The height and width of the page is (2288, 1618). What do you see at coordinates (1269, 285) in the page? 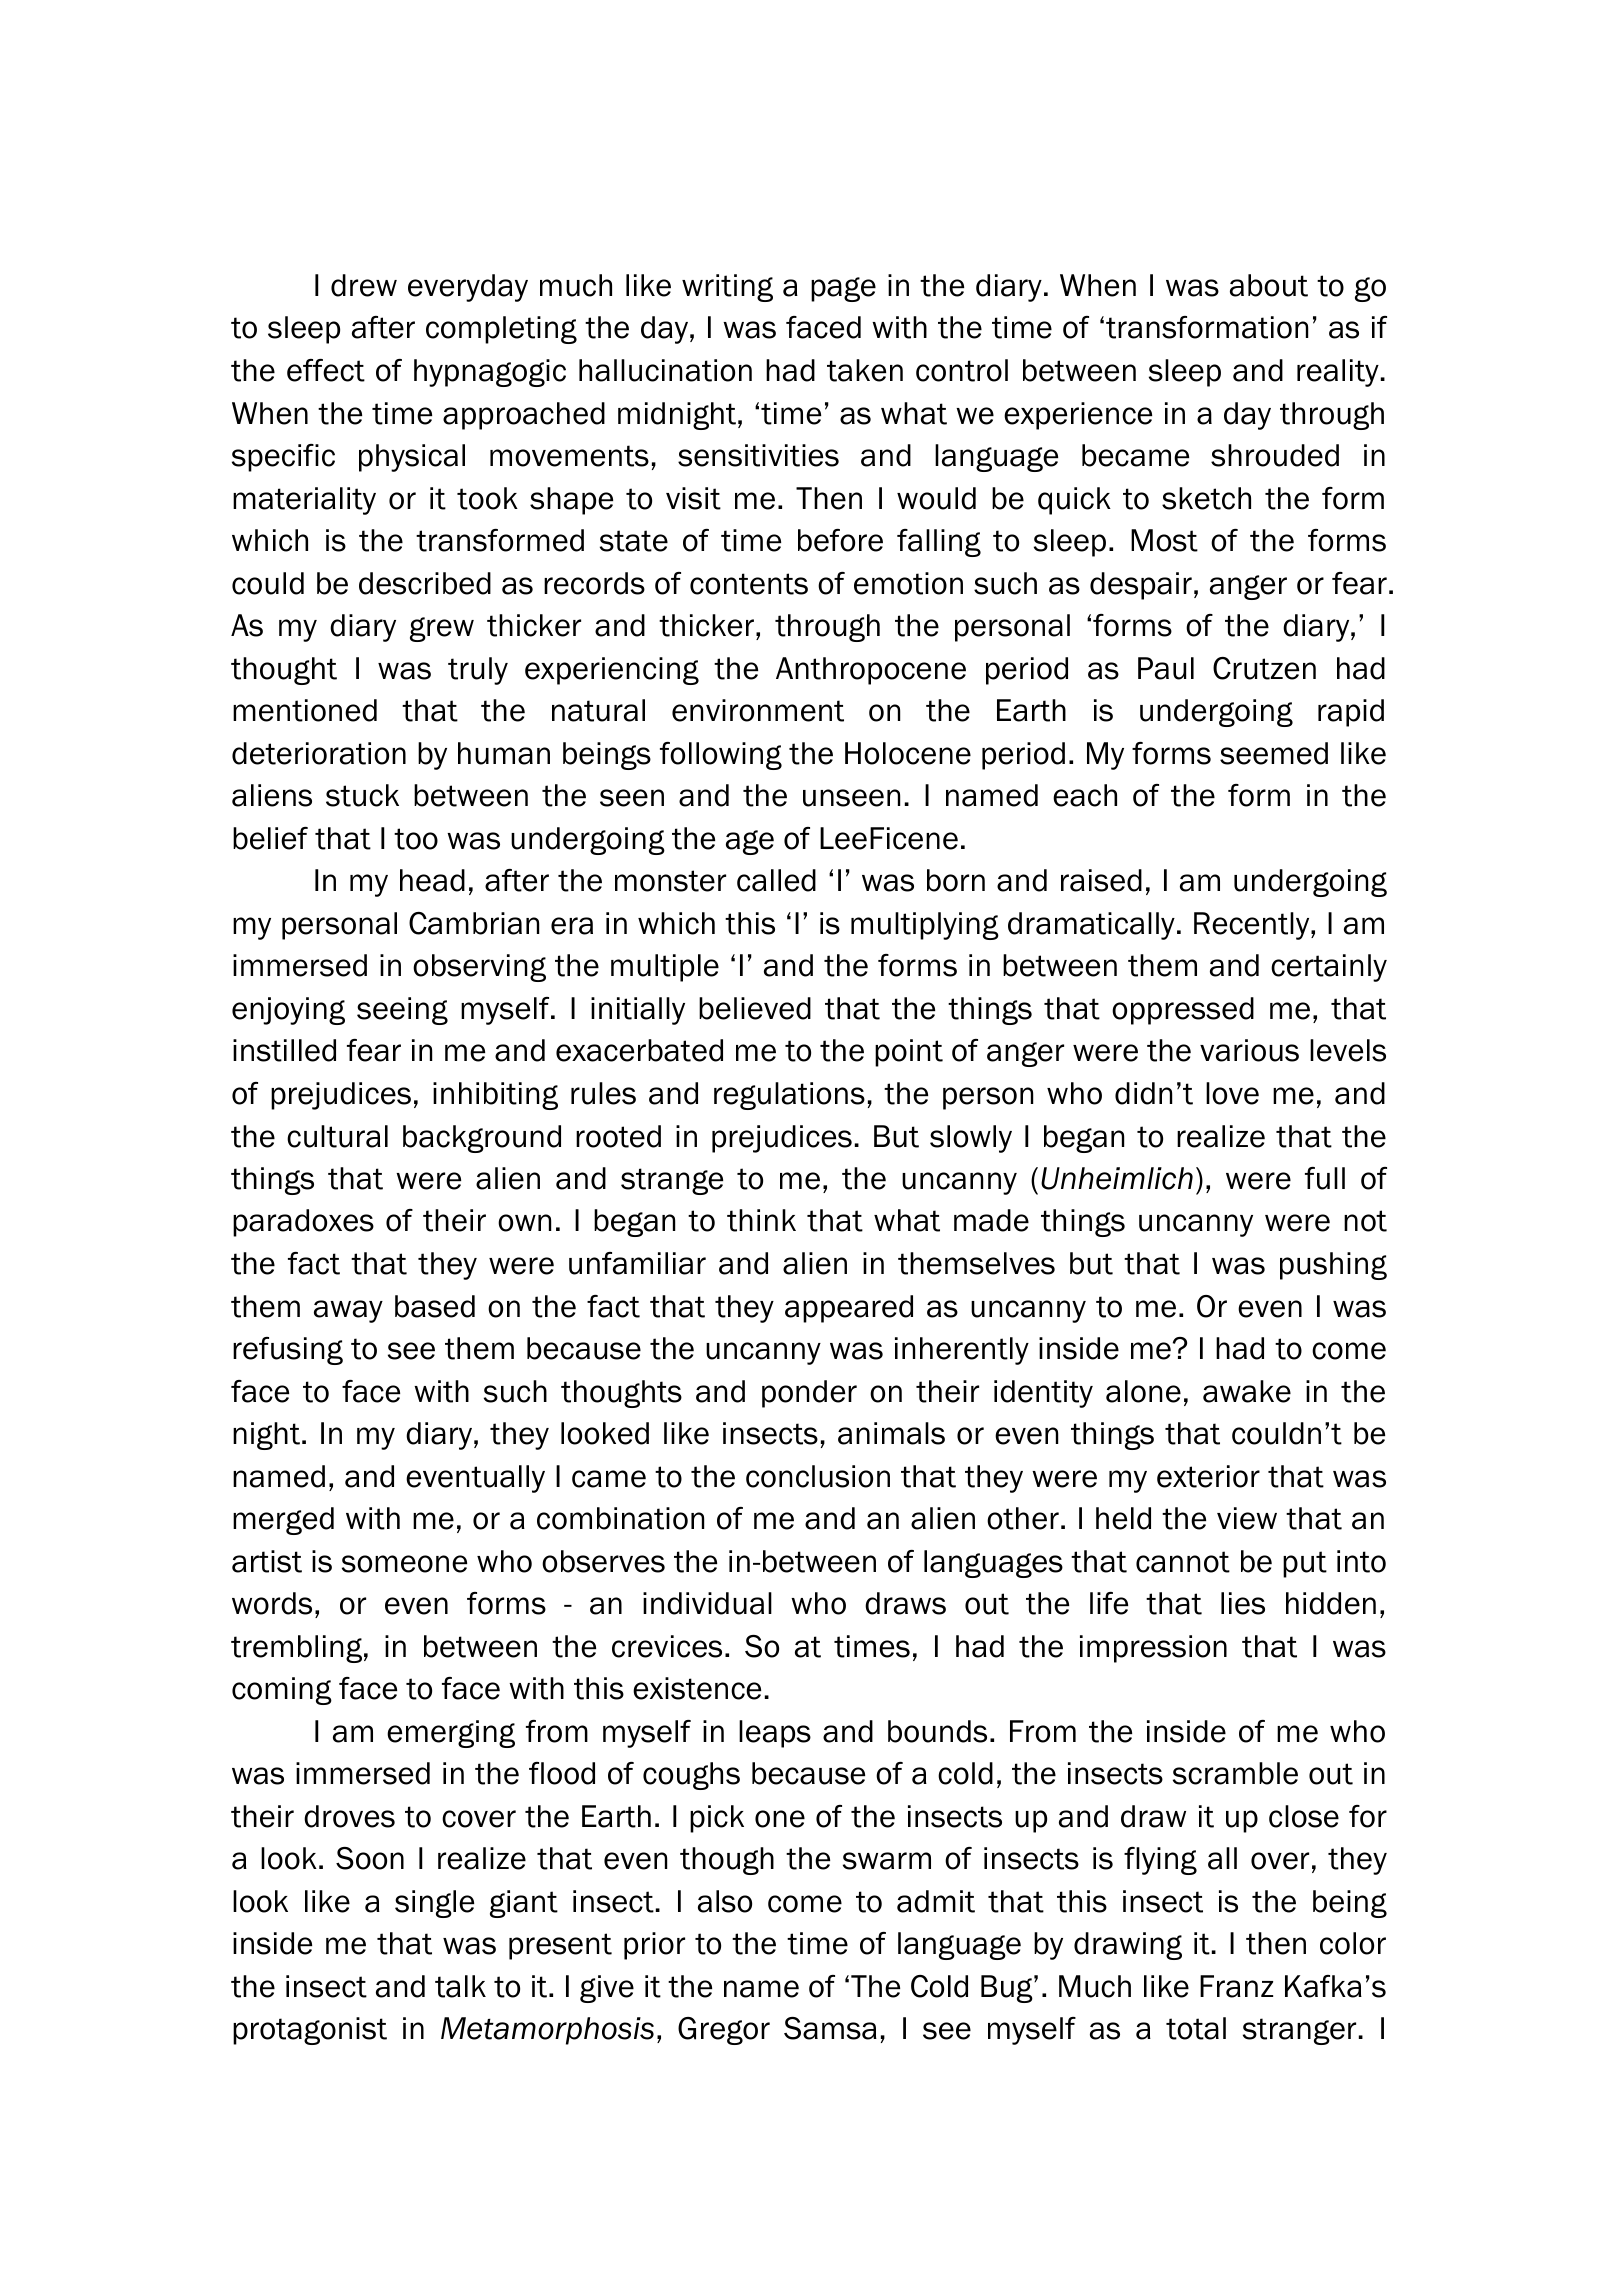
I see `about` at bounding box center [1269, 285].
